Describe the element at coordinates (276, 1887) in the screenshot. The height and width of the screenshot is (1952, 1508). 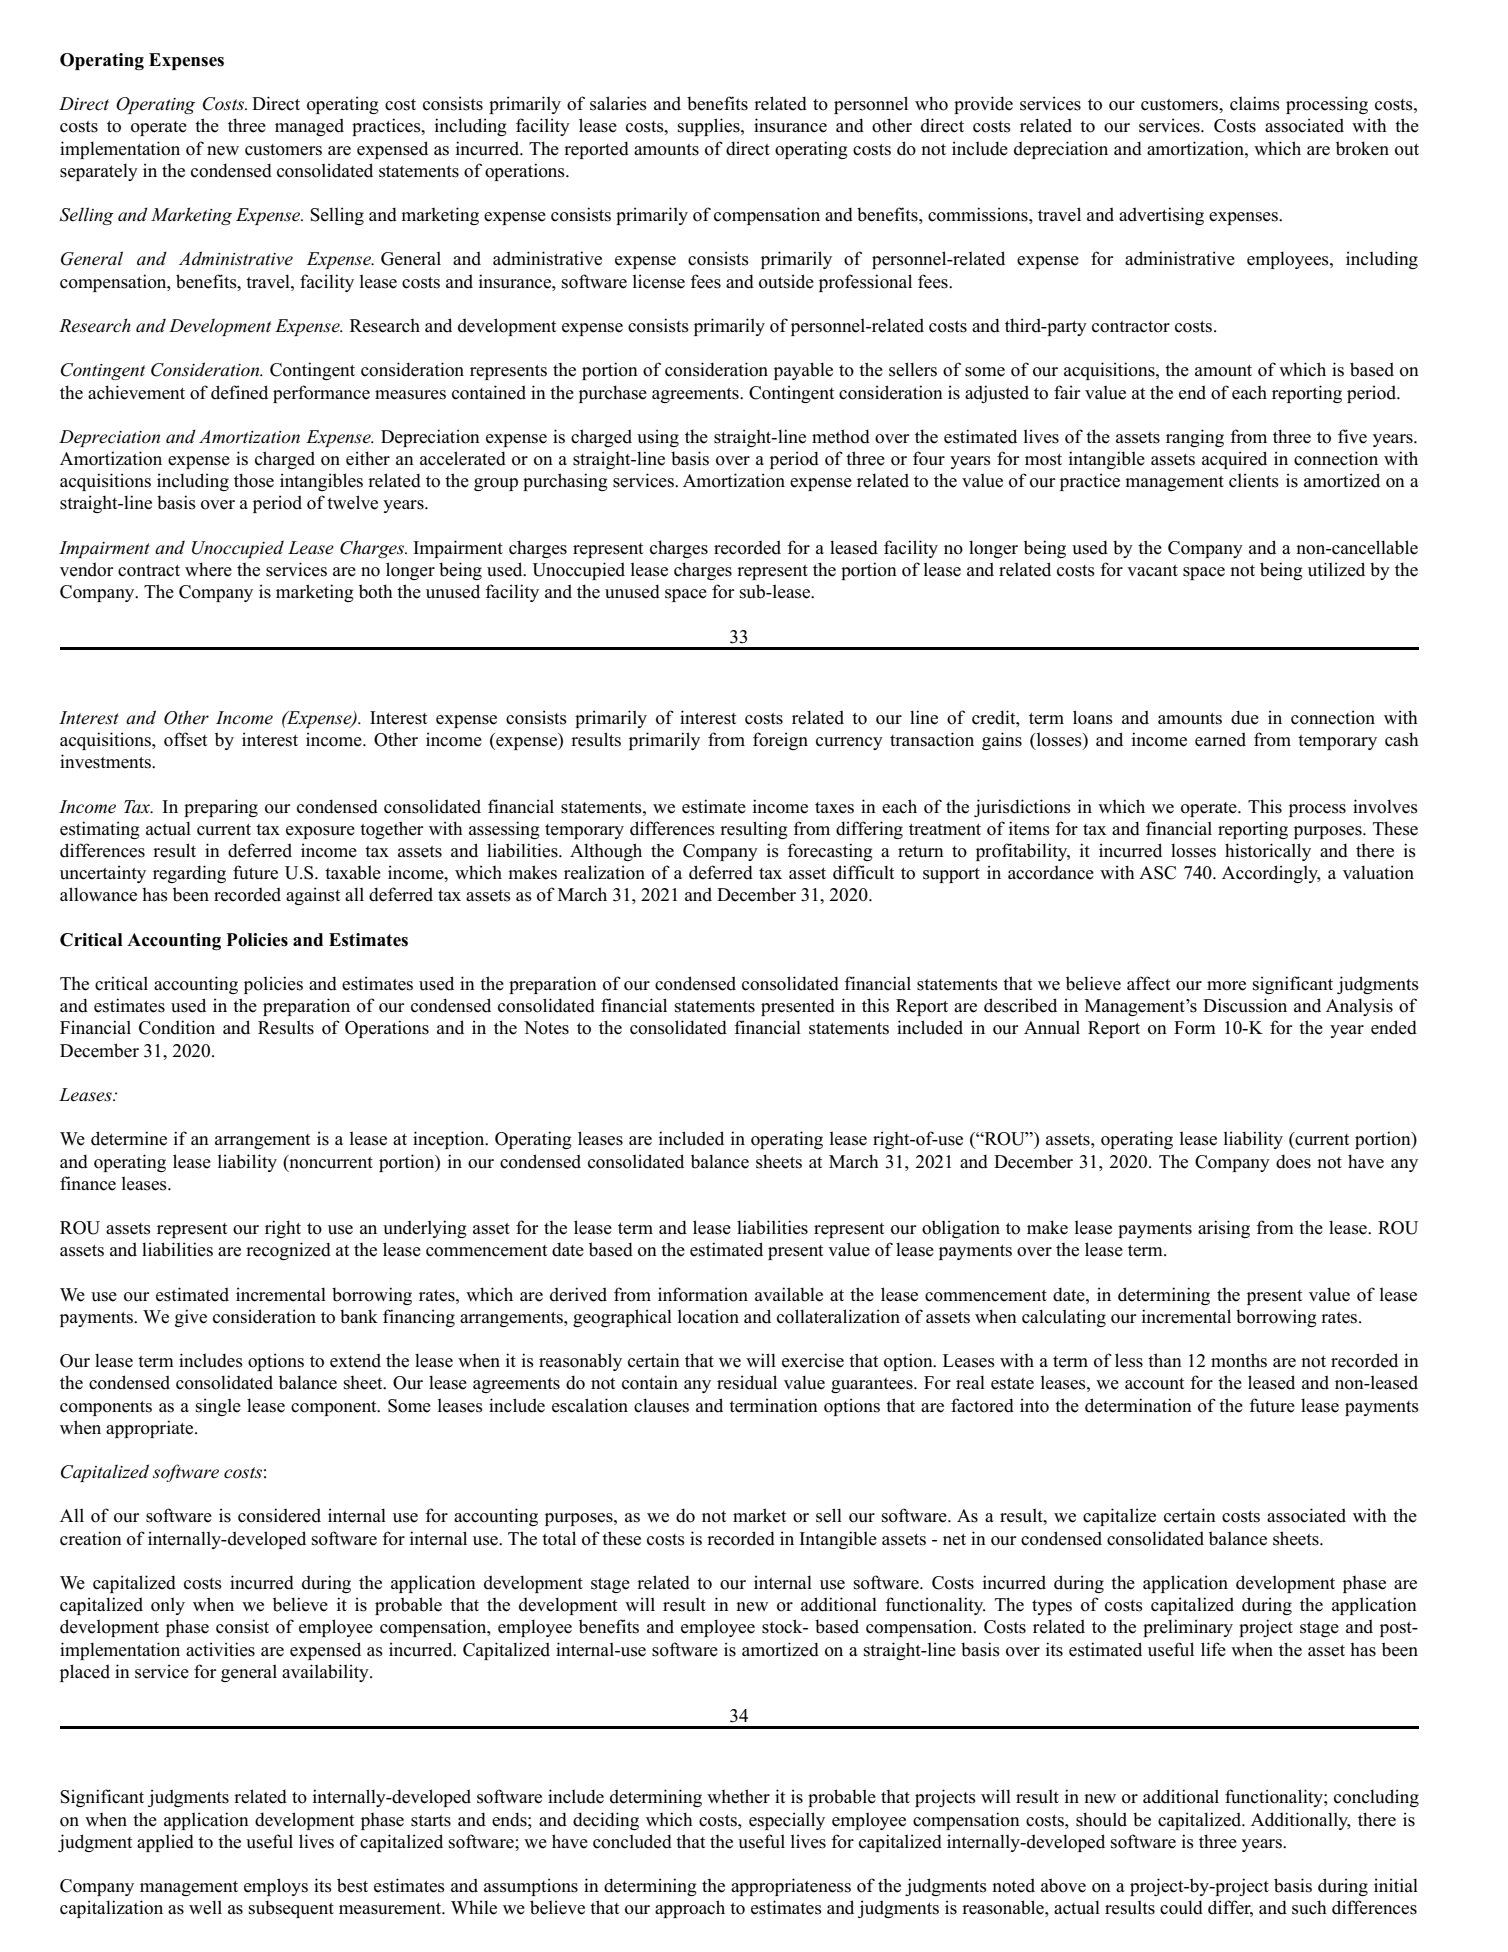
I see `employs` at that location.
